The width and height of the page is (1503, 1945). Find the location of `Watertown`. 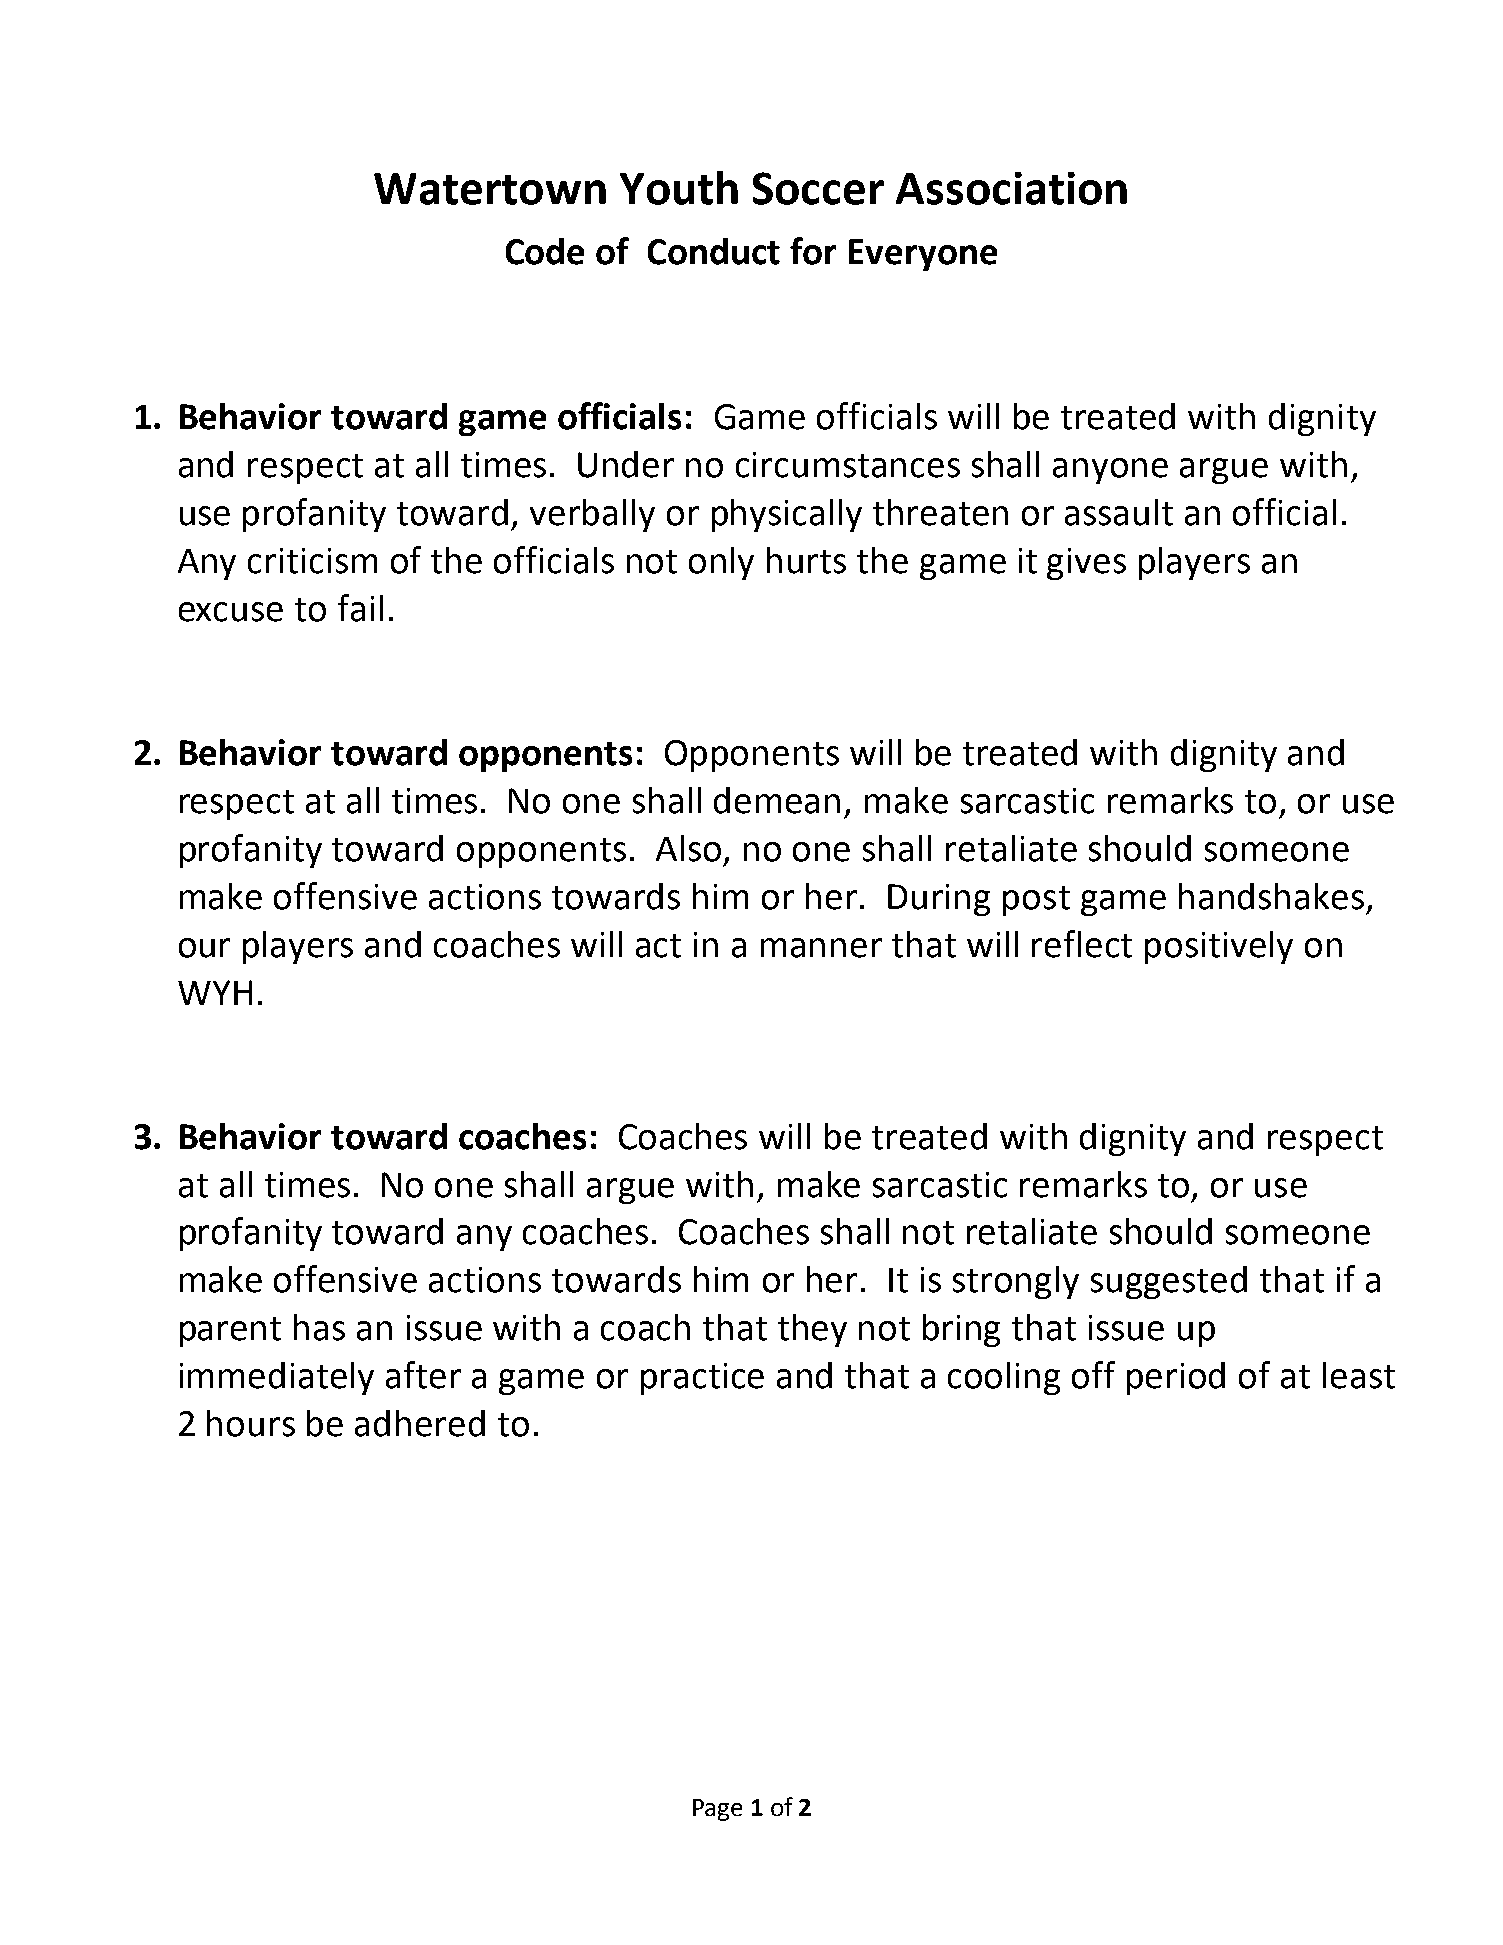

Watertown is located at coordinates (490, 189).
